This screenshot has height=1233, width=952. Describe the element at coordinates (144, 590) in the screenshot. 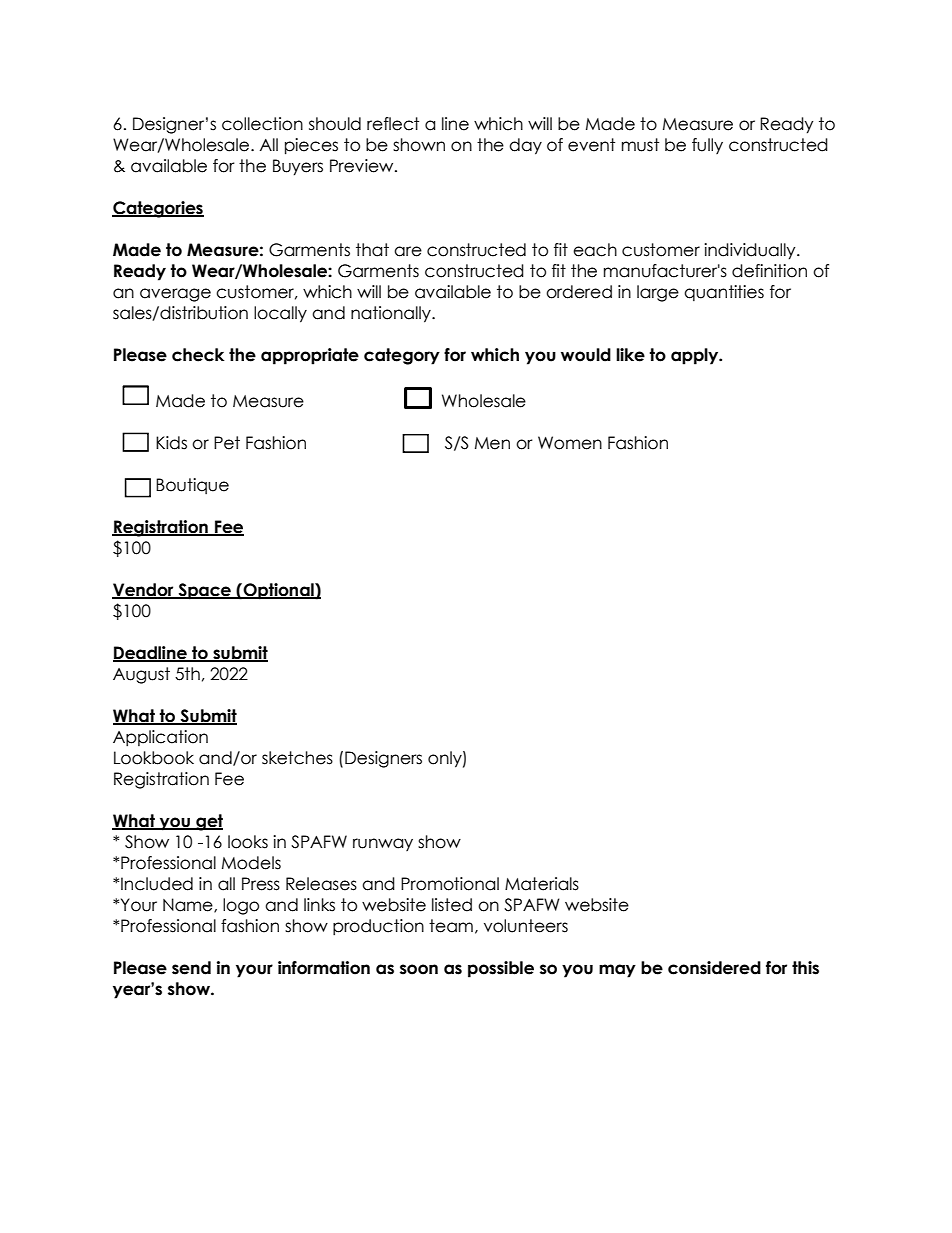

I see `Vendor` at that location.
